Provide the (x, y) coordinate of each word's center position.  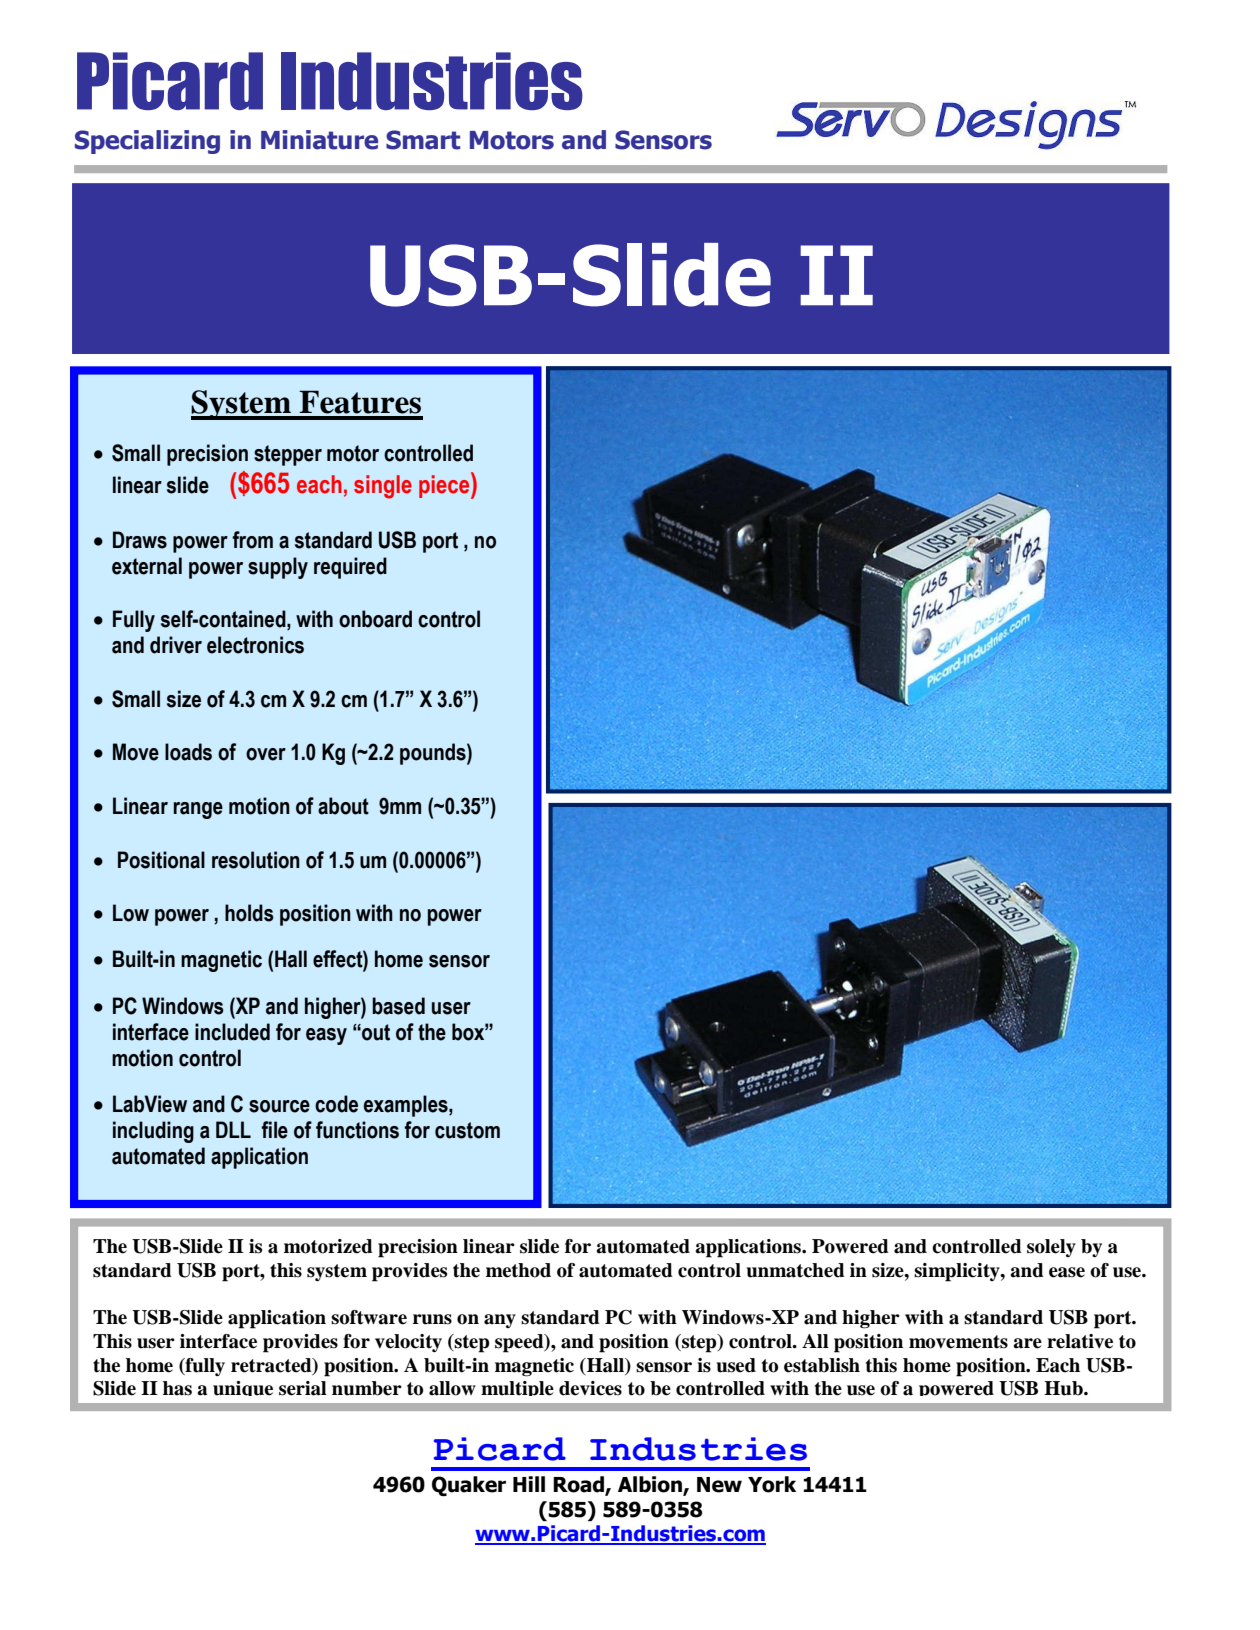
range (198, 810)
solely (1051, 1248)
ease (1067, 1272)
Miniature (319, 140)
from (252, 540)
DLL (233, 1129)
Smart (423, 140)
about (343, 806)
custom (467, 1130)
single (383, 487)
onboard (375, 619)
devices (590, 1388)
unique (243, 1388)
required (350, 568)
